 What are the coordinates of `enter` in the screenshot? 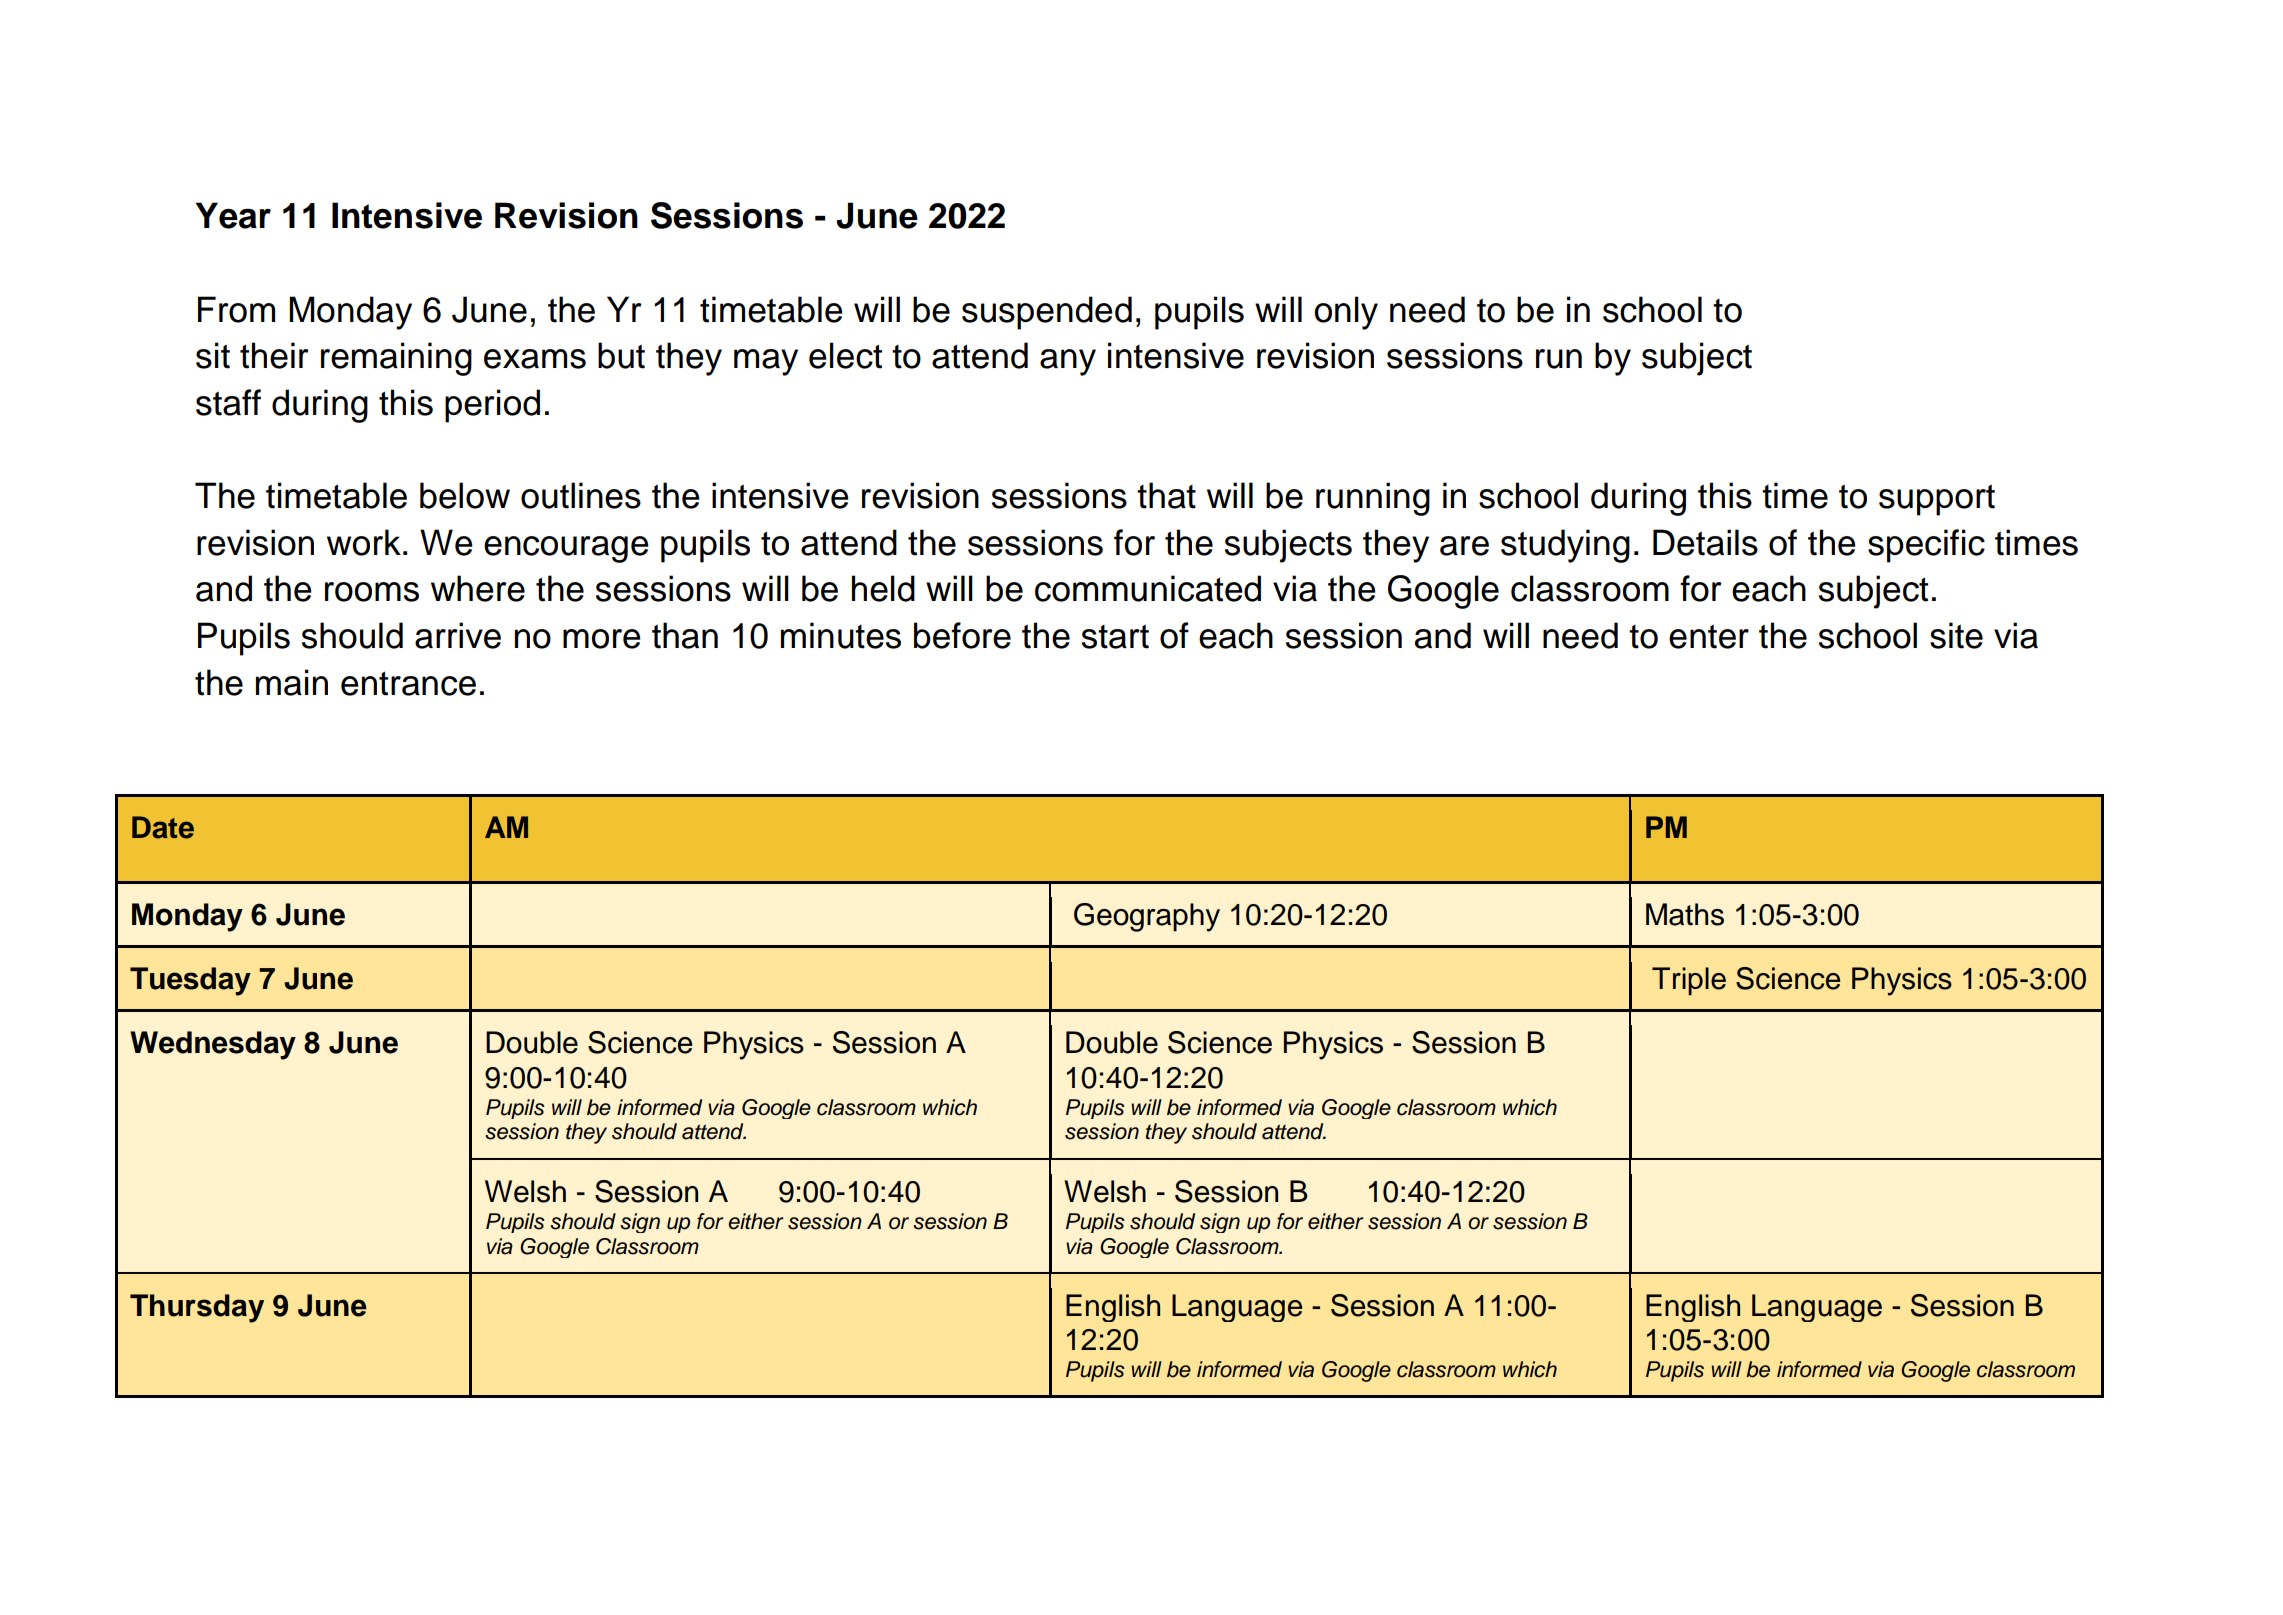 It's located at (1709, 636).
